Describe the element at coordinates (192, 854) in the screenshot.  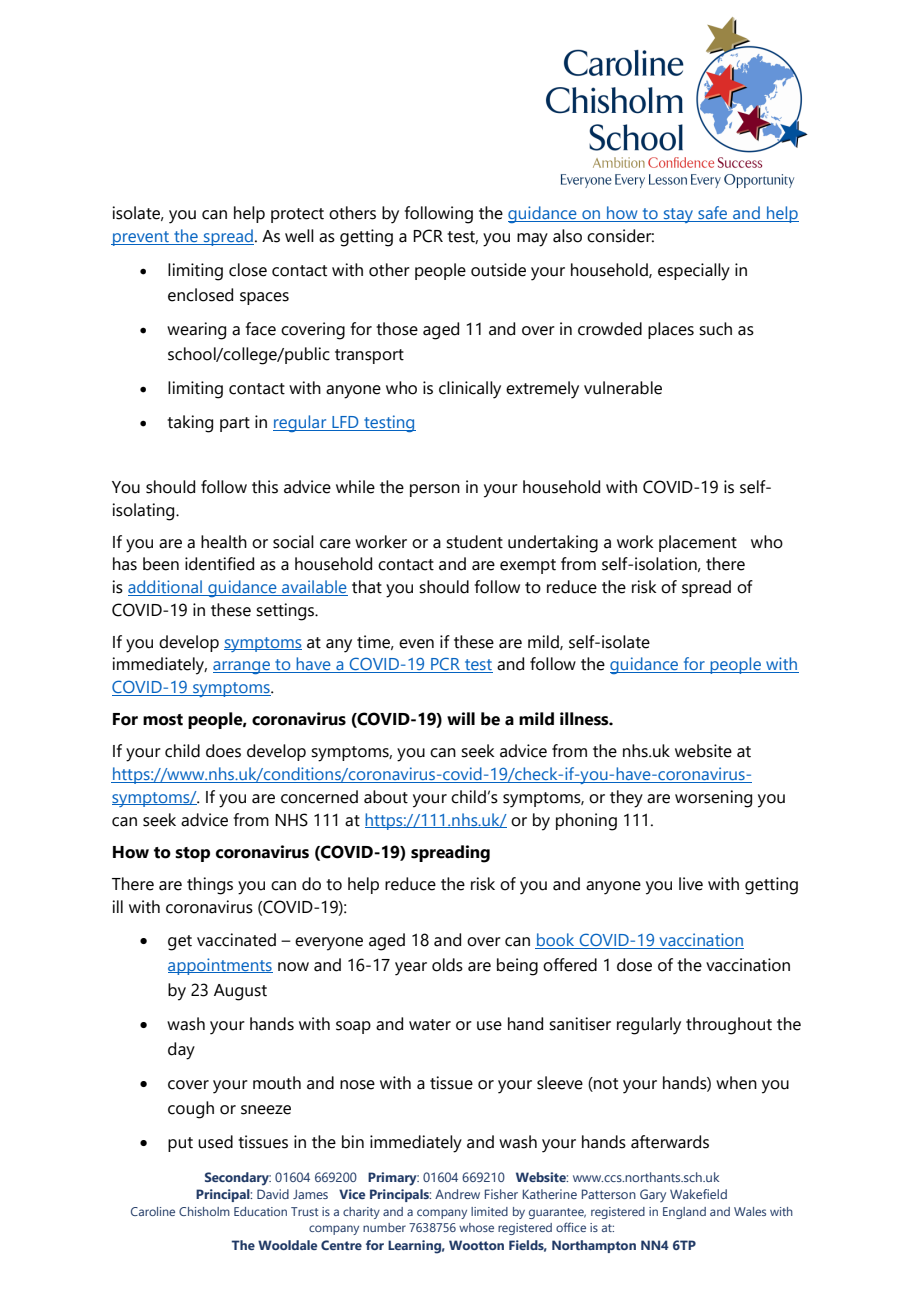
I see `stop` at that location.
